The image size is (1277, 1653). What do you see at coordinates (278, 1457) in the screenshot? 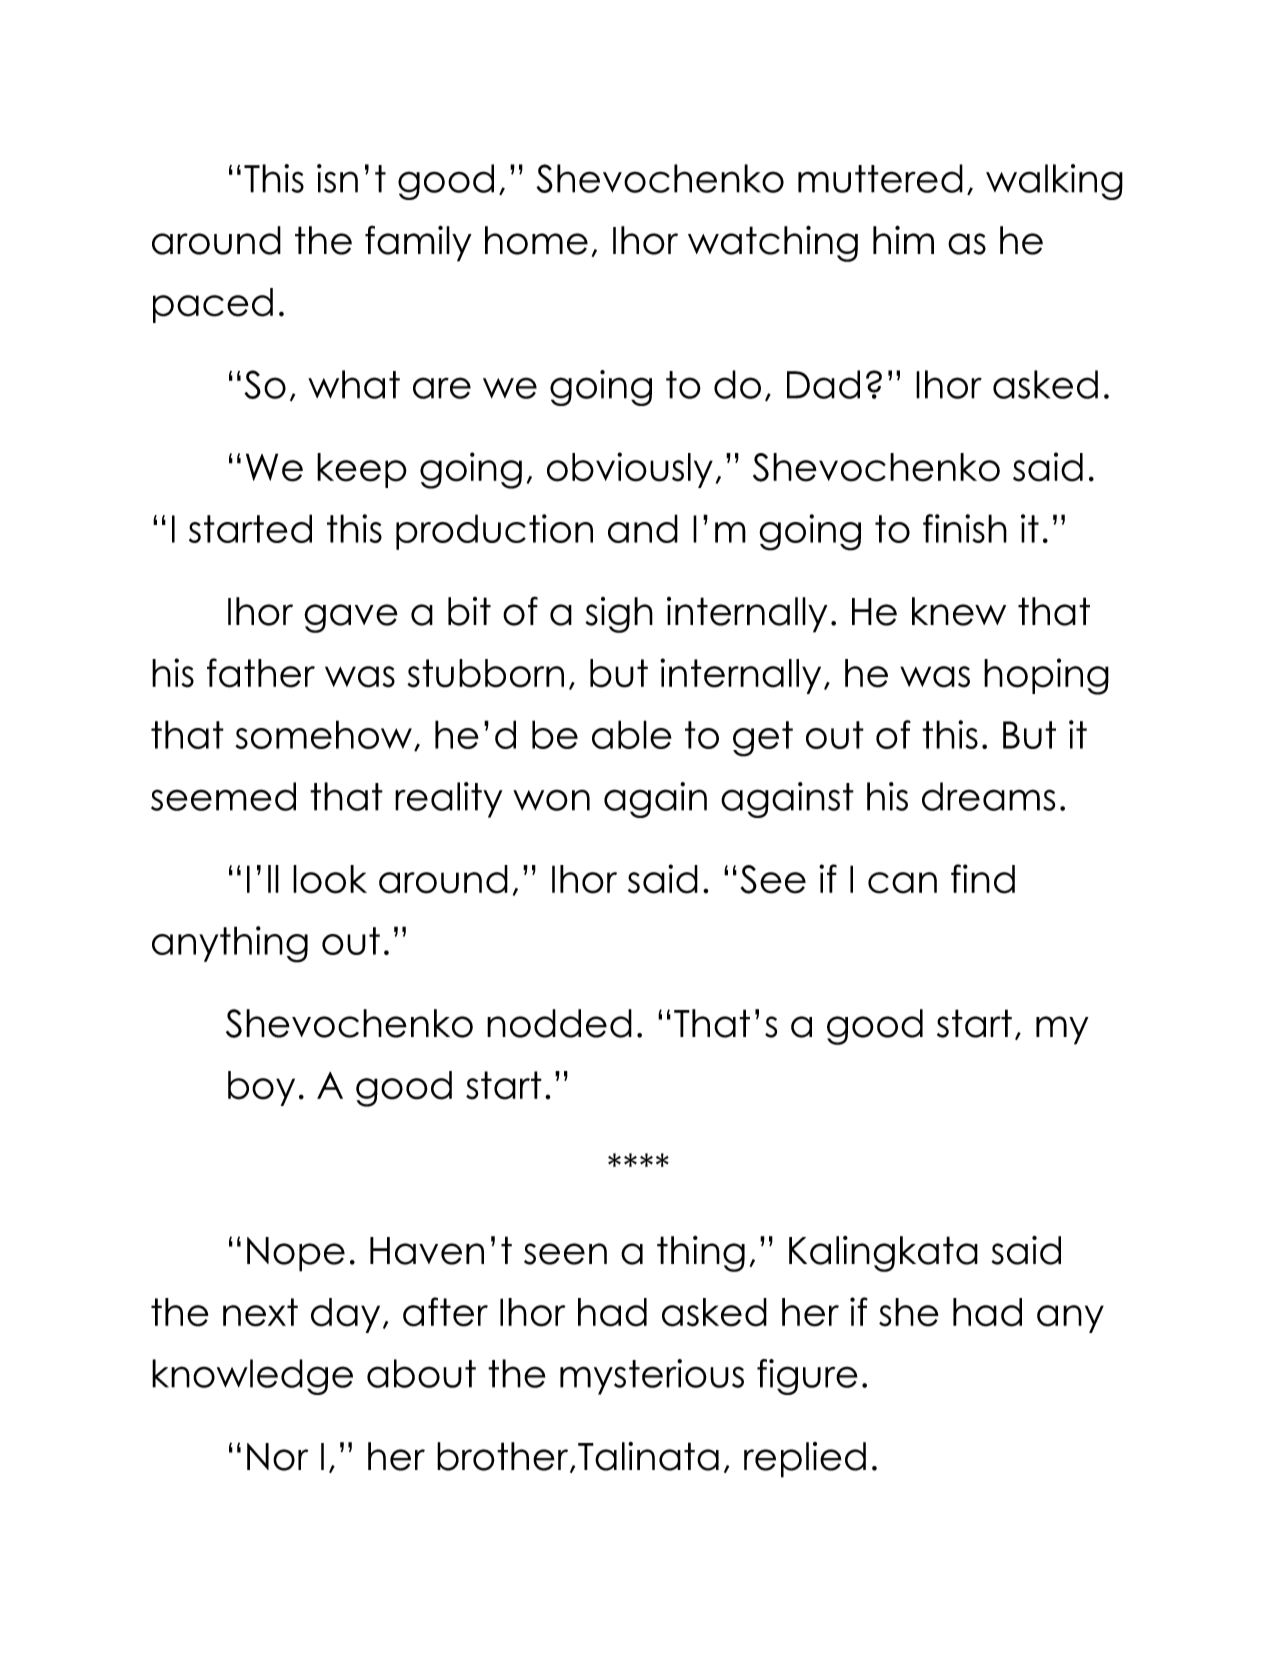
I see `Nor` at bounding box center [278, 1457].
